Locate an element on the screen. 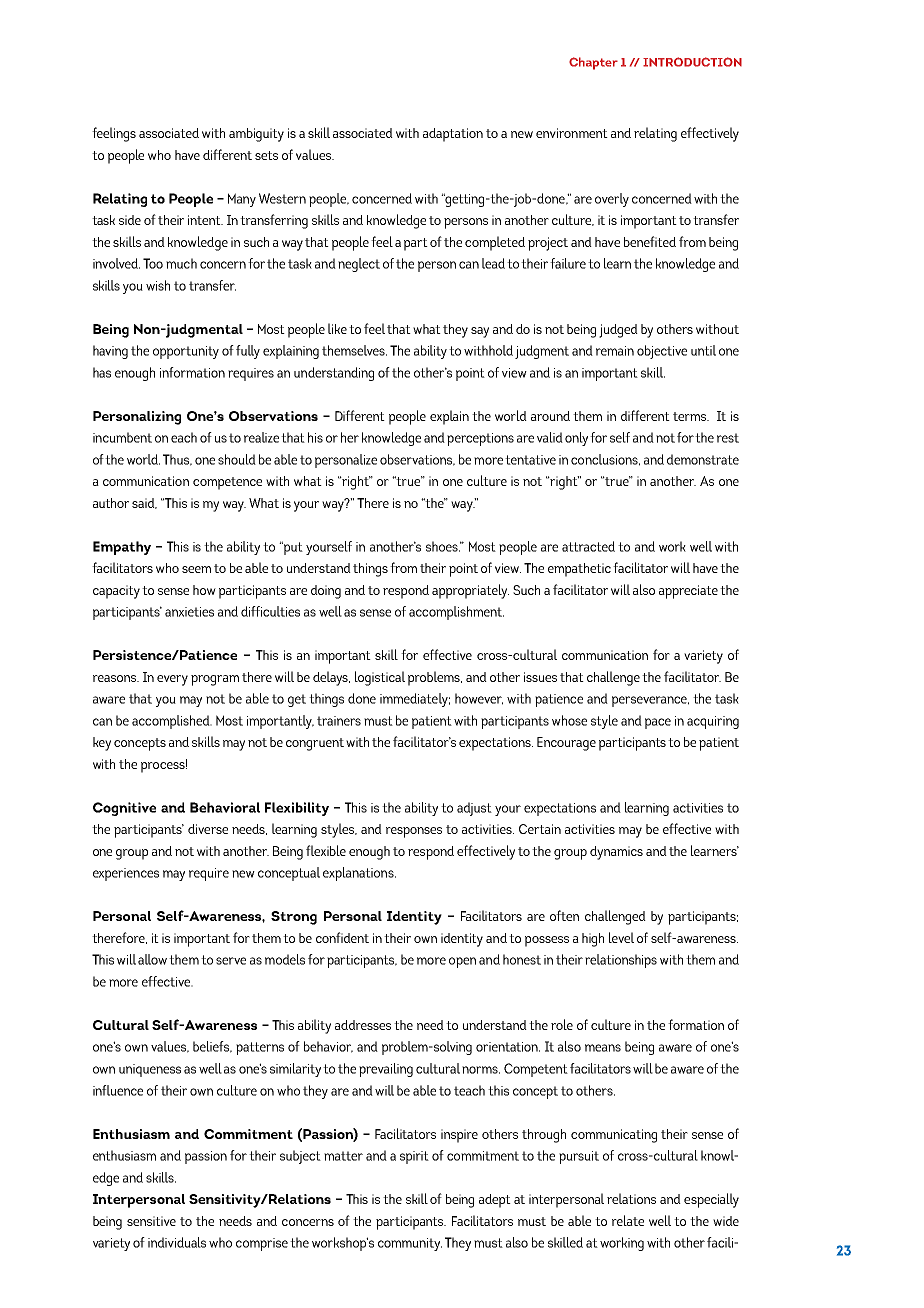 This screenshot has height=1308, width=924. ambiguity is located at coordinates (256, 135).
